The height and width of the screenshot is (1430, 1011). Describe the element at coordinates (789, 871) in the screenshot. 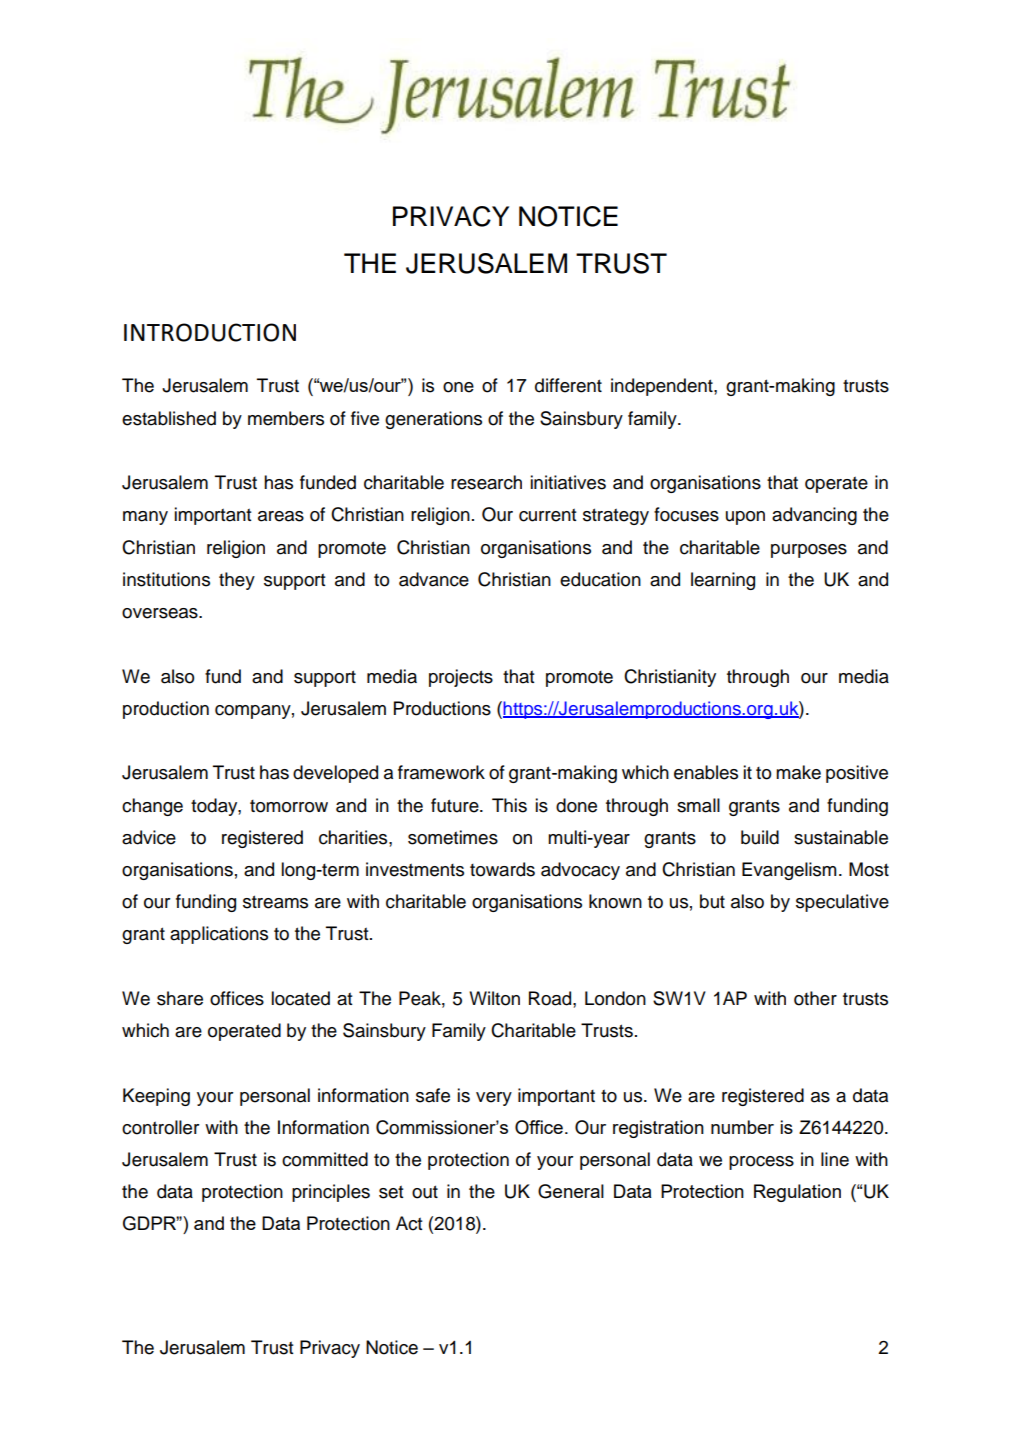

I see `Evangelism` at that location.
